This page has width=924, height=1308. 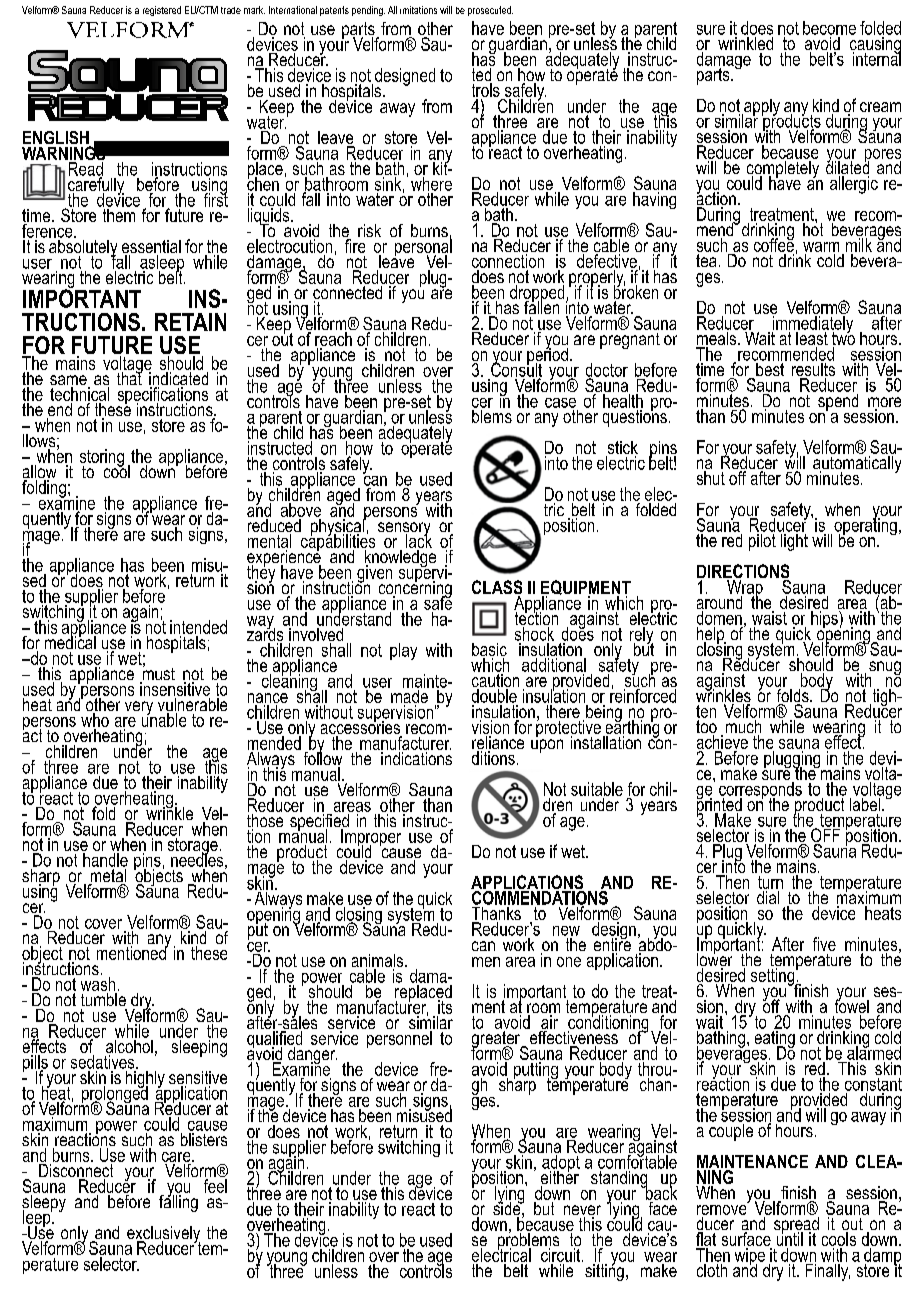 I want to click on become, so click(x=829, y=28).
